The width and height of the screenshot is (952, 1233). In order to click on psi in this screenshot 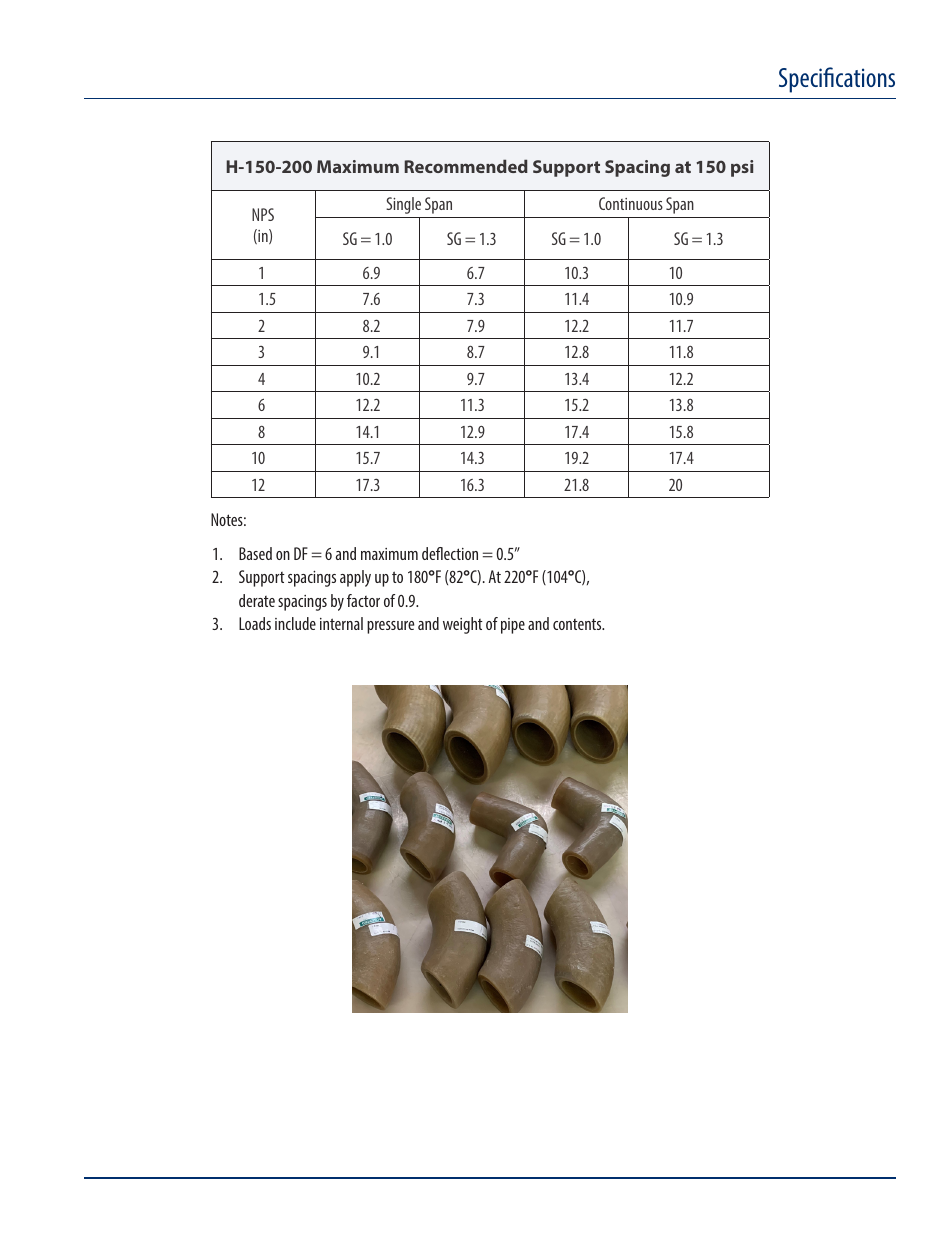, I will do `click(742, 168)`.
